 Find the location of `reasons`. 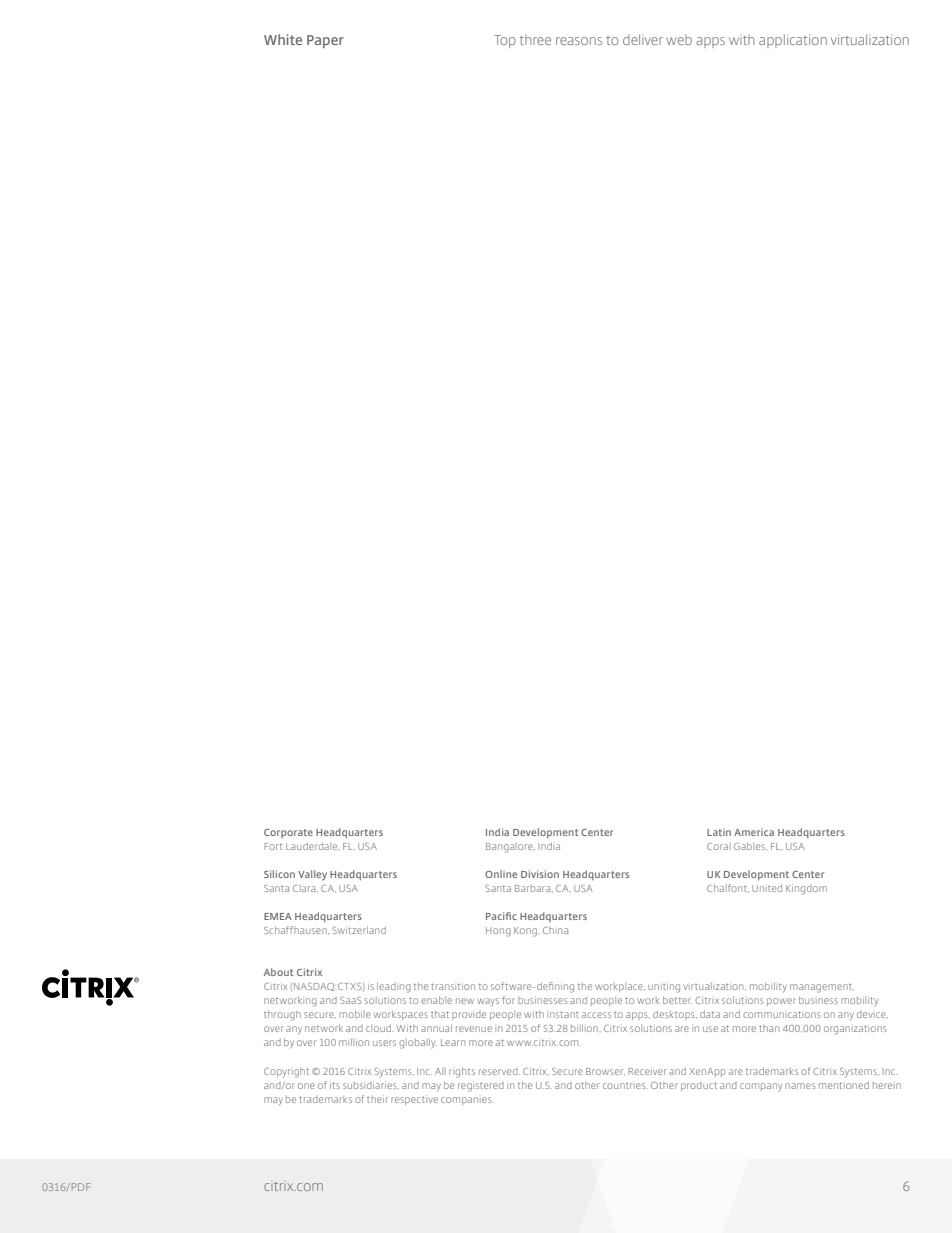

reasons is located at coordinates (579, 41).
